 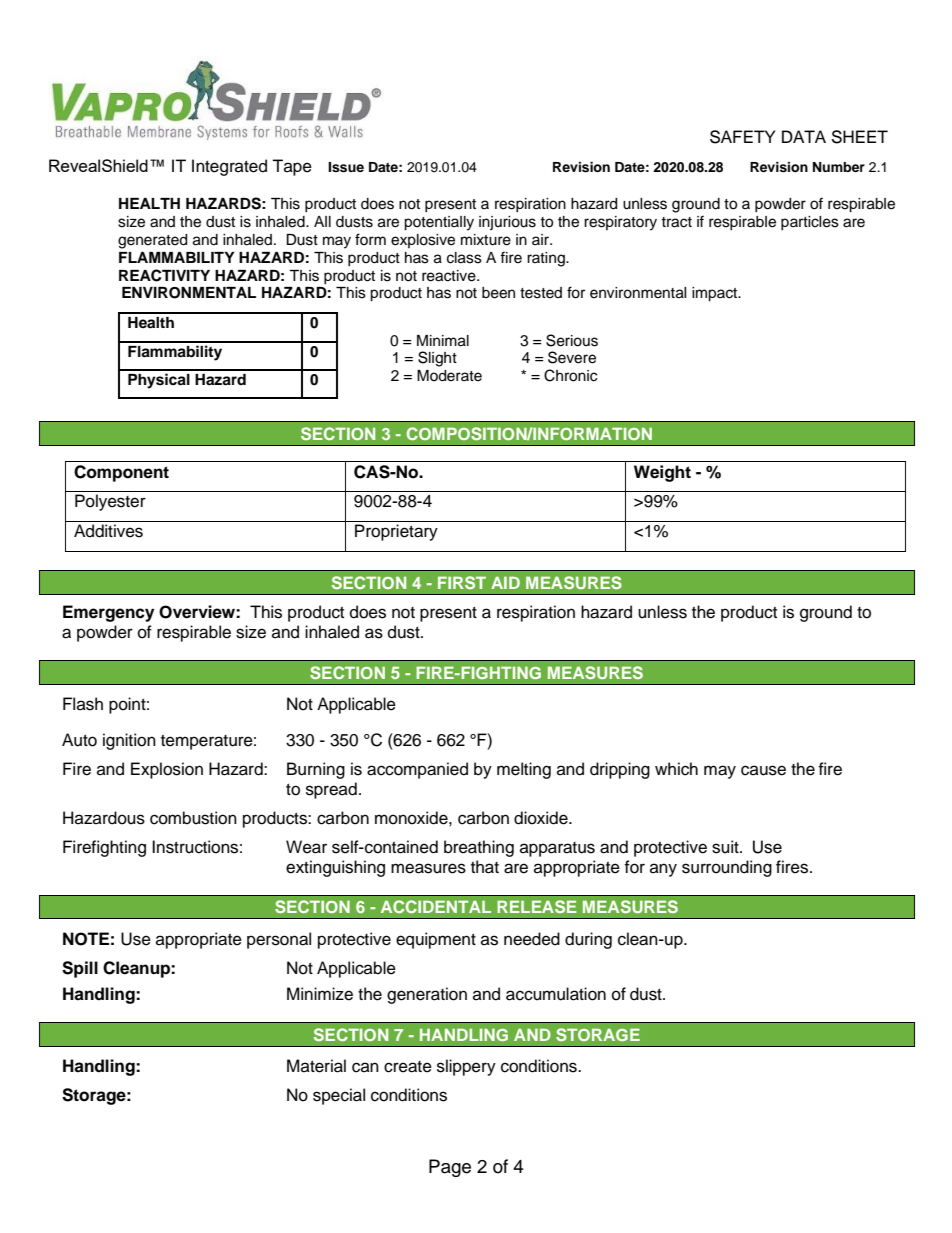 I want to click on Integrated, so click(x=229, y=167).
